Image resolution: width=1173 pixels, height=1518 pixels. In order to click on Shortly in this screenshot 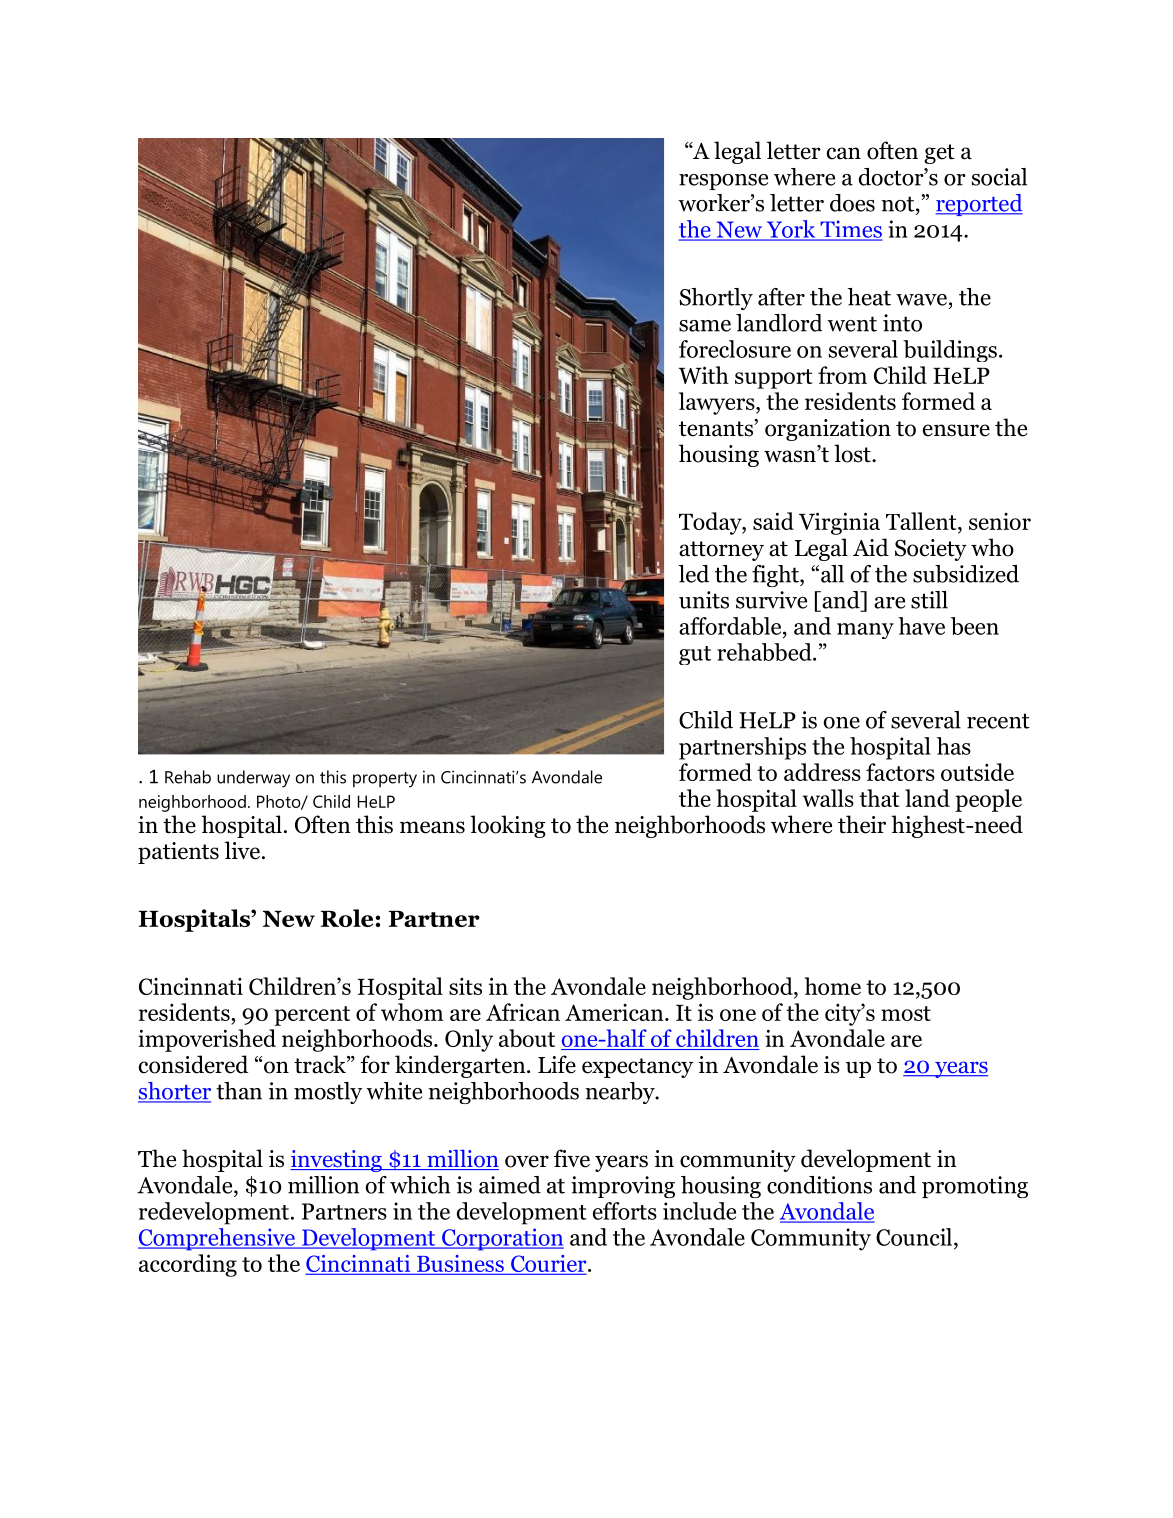, I will do `click(716, 299)`.
